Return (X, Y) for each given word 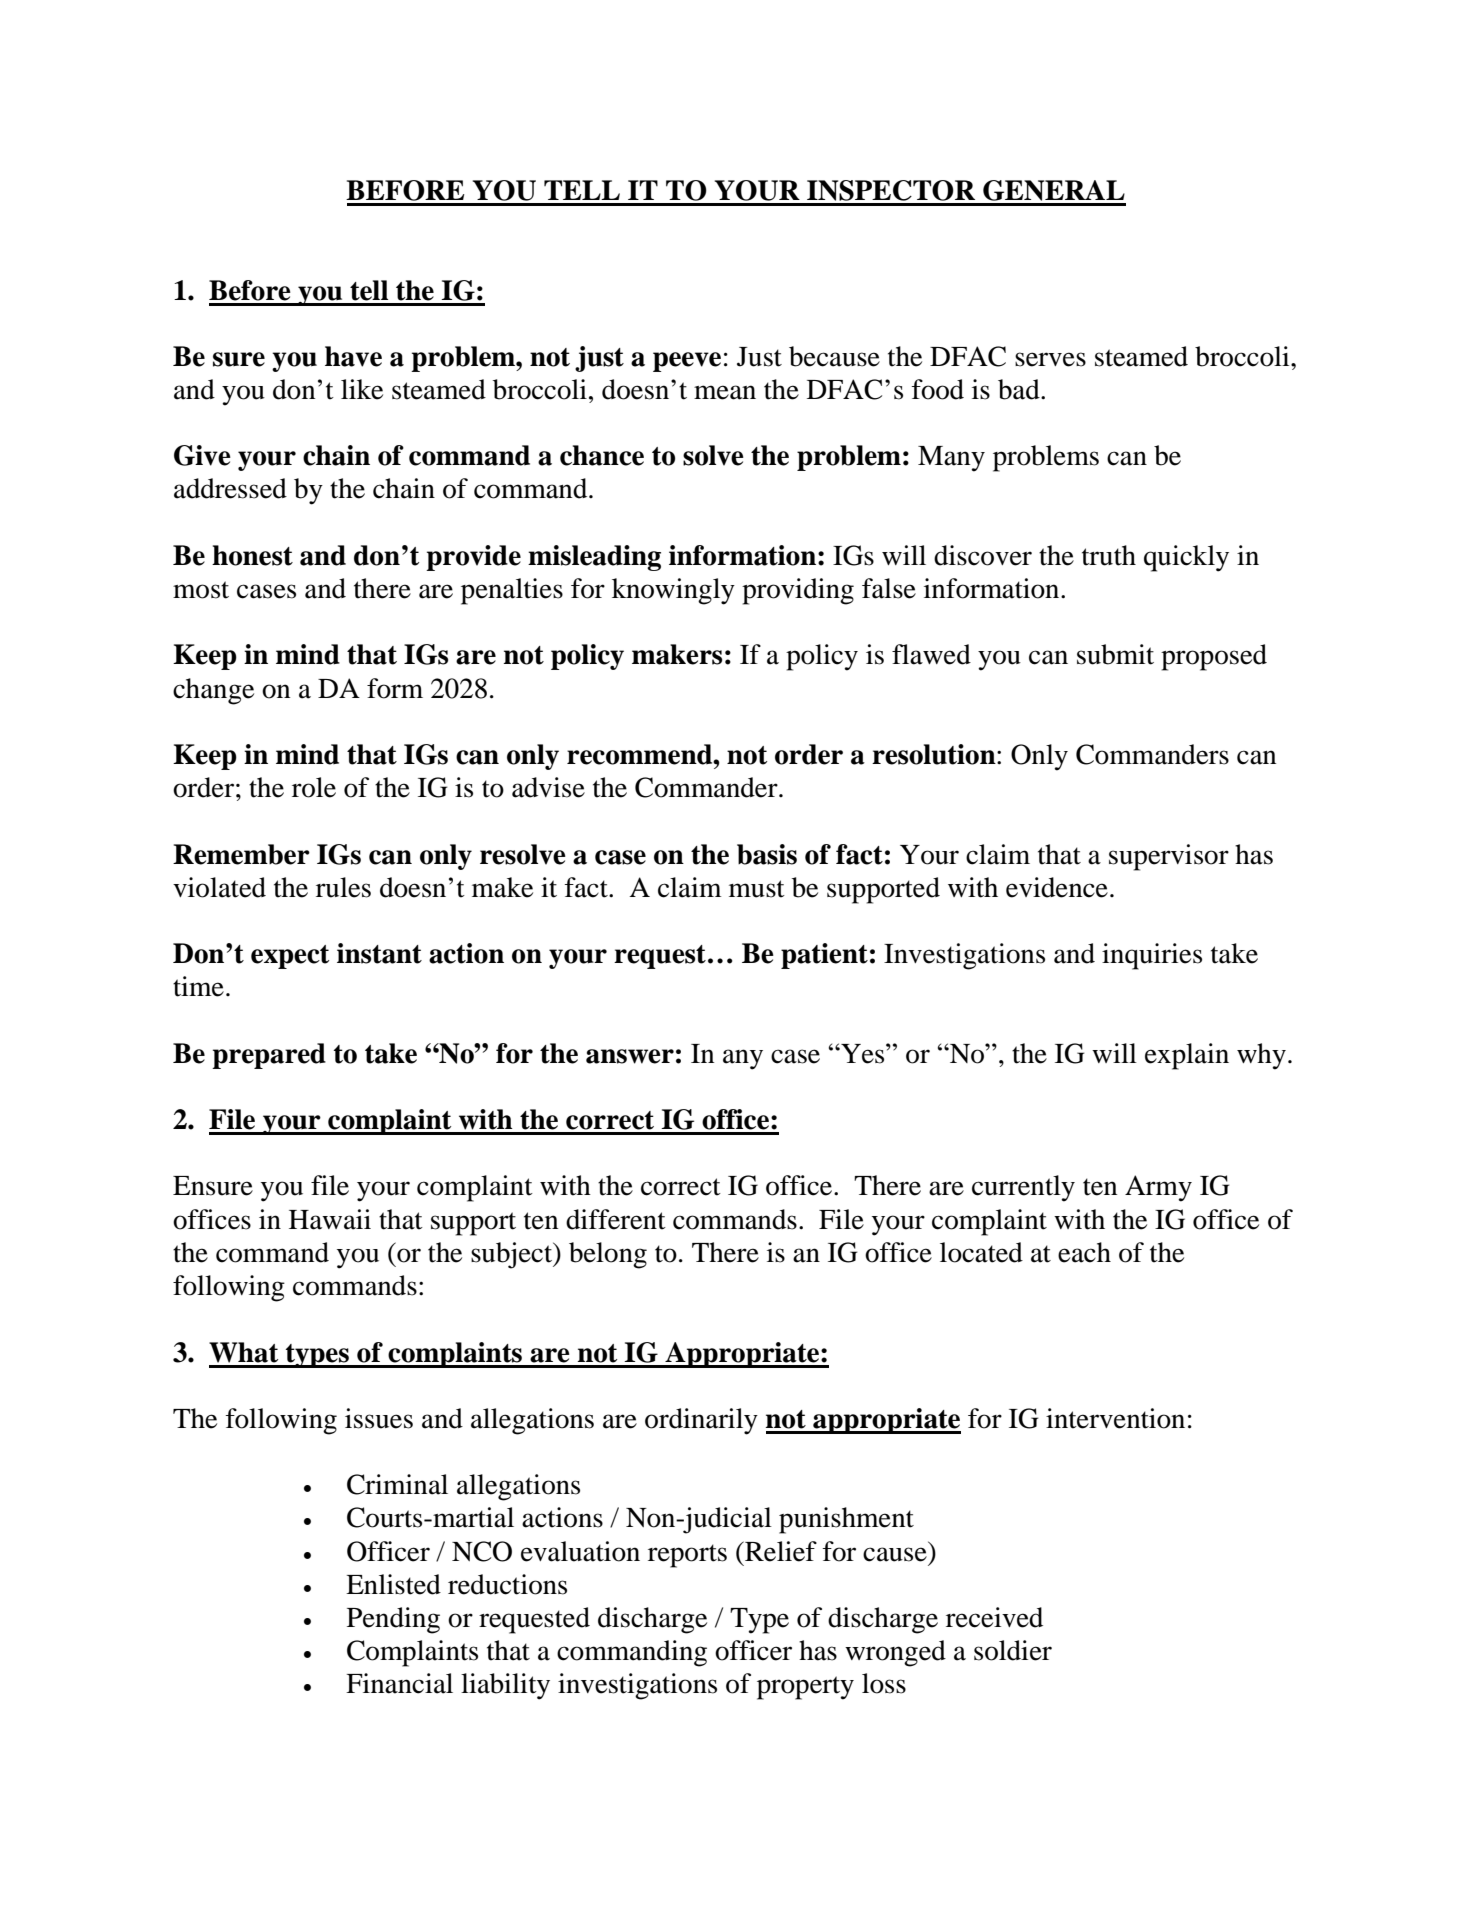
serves (1050, 359)
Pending (393, 1620)
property (805, 1688)
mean (725, 392)
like (362, 389)
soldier (1013, 1650)
